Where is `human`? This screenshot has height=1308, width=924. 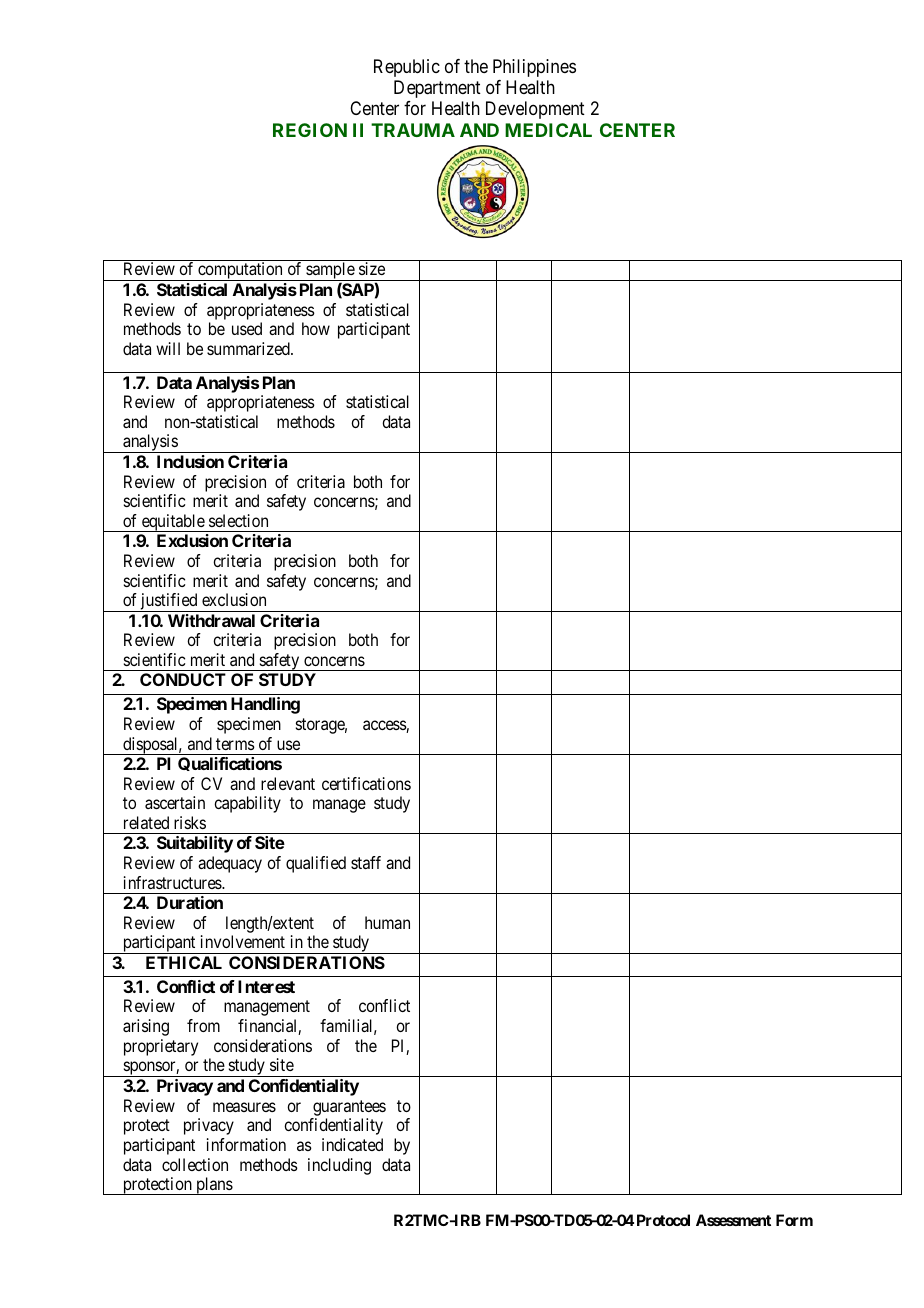
human is located at coordinates (387, 922).
